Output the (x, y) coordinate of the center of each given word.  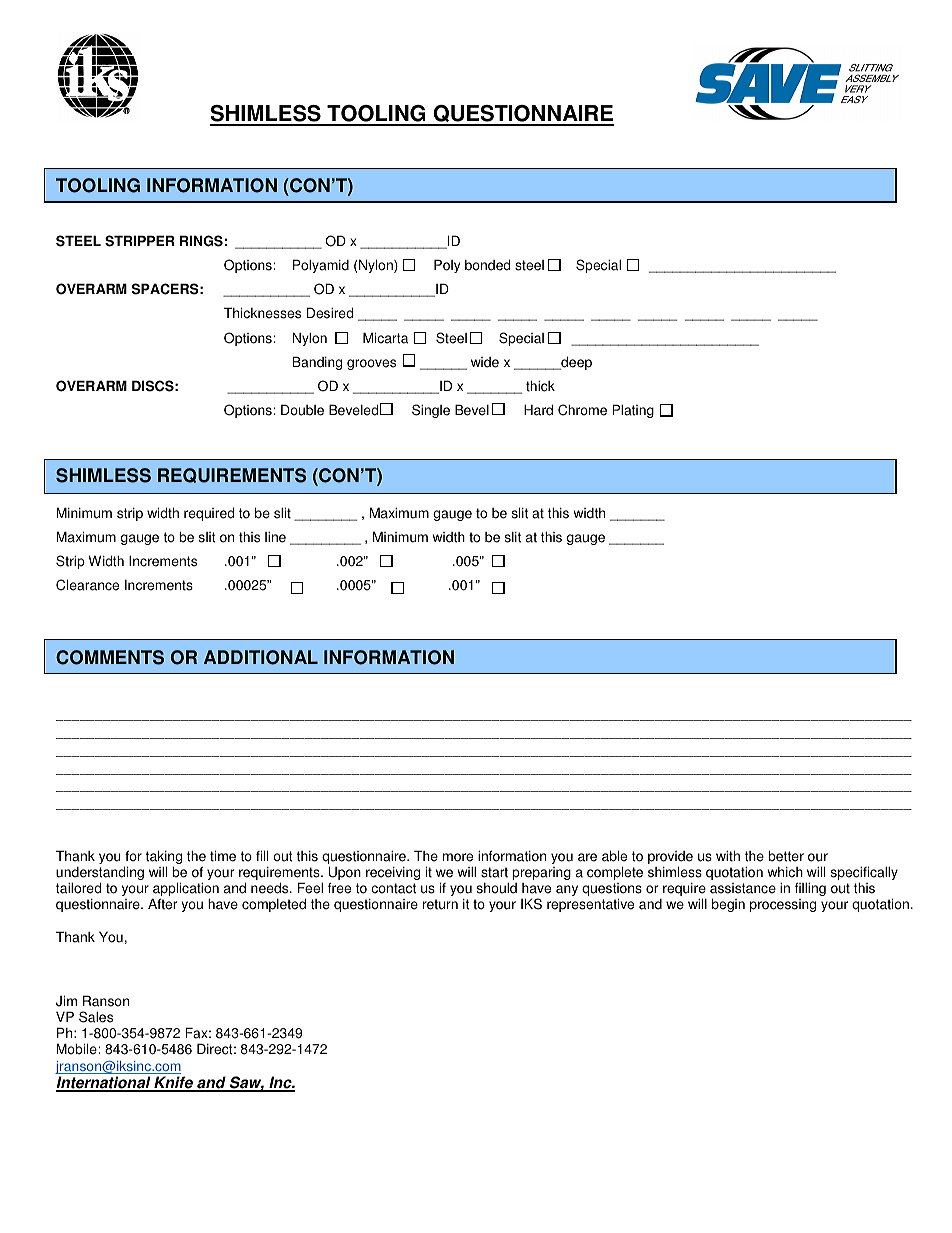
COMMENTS (110, 657)
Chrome (582, 410)
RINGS (201, 241)
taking (164, 858)
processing (783, 905)
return (440, 904)
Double (302, 410)
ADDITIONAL (261, 657)
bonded (487, 265)
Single (431, 411)
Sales (96, 1017)
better (786, 856)
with (728, 856)
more (458, 857)
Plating (633, 411)
